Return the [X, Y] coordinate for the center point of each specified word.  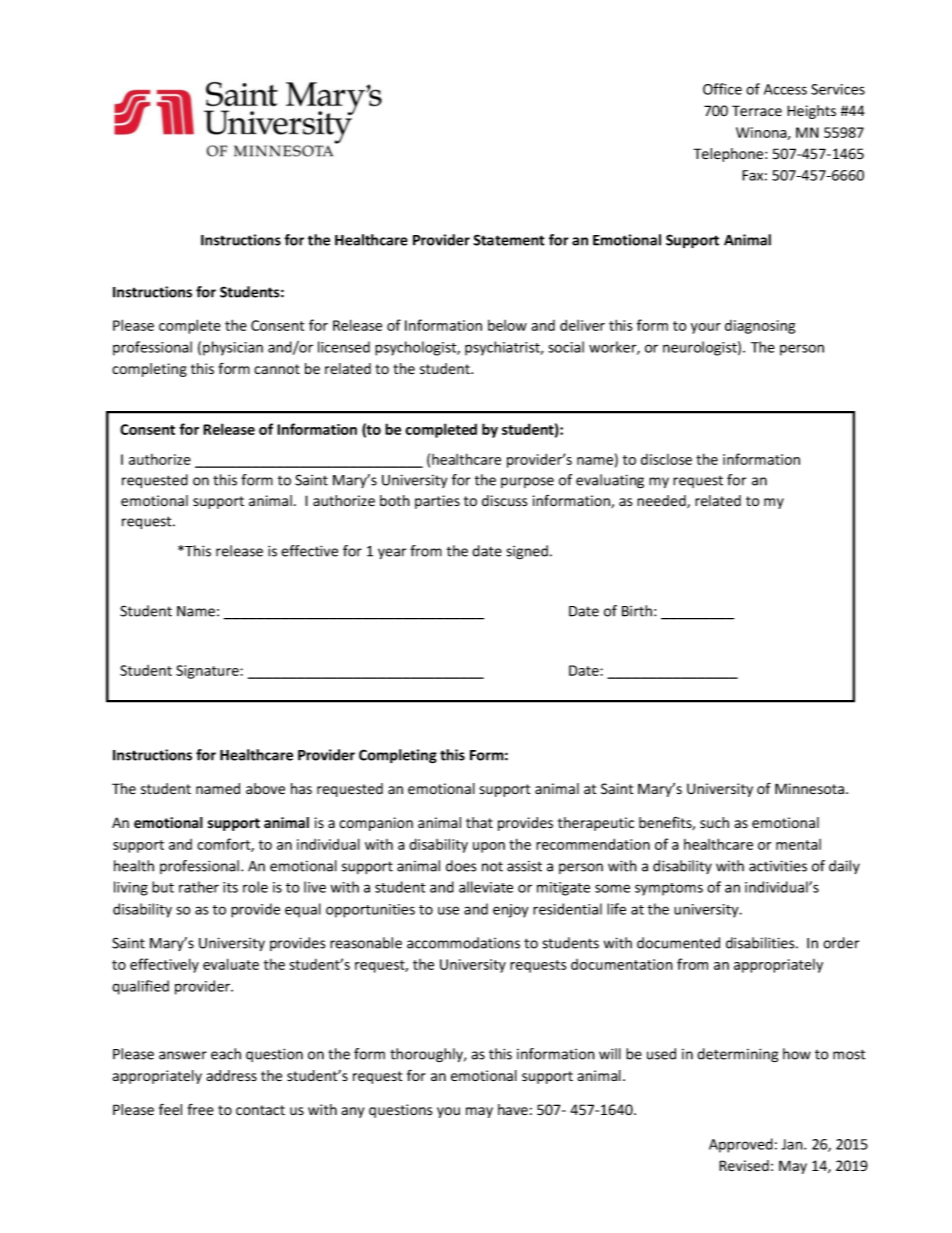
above [265, 788]
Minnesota [809, 789]
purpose [527, 482]
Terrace [757, 111]
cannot [277, 369]
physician [233, 348]
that [479, 822]
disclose [666, 459]
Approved [741, 1145]
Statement [509, 240]
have [513, 1110]
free [200, 1110]
